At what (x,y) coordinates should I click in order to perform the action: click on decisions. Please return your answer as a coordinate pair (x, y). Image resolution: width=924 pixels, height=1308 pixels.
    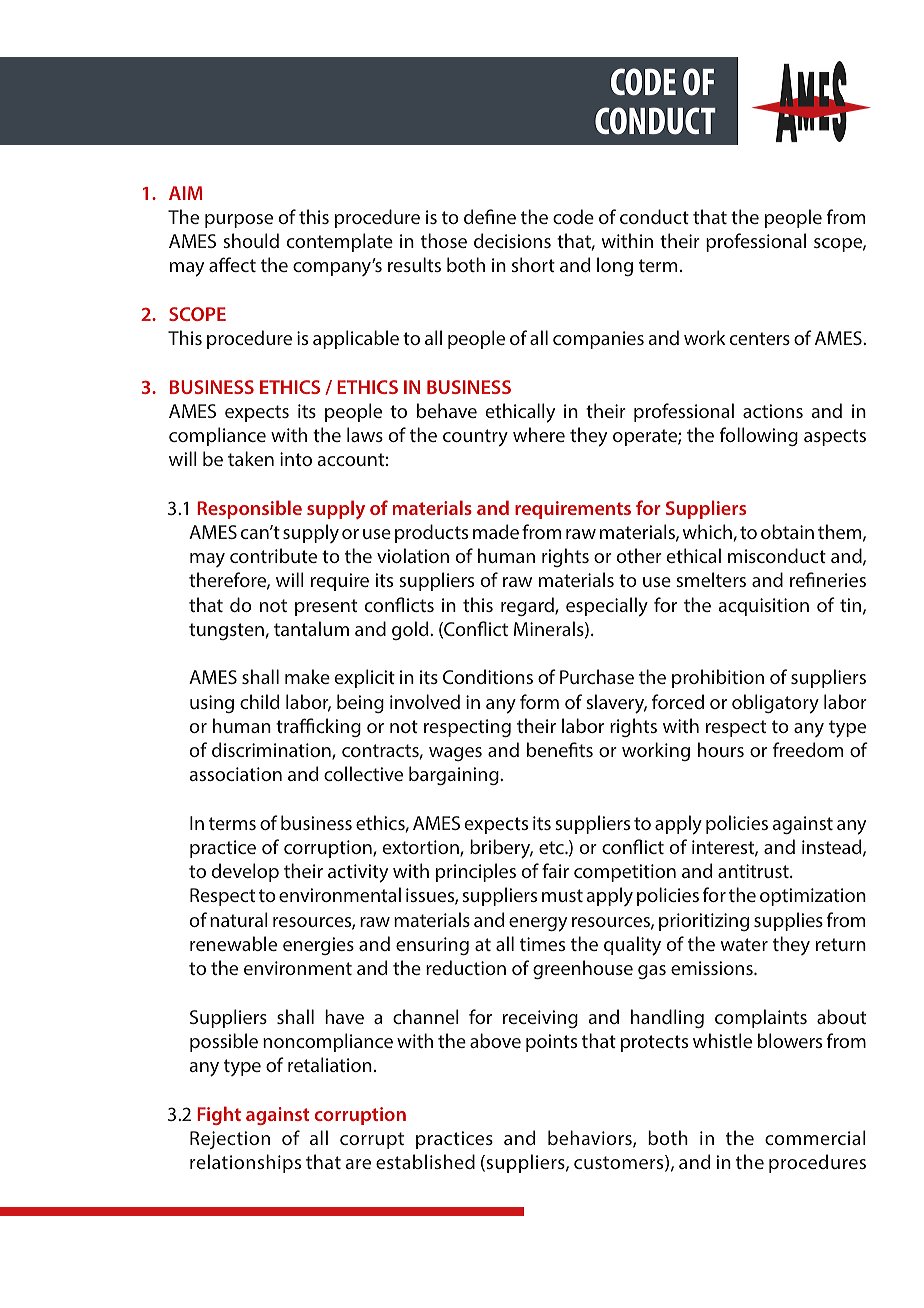
    Looking at the image, I should click on (512, 240).
